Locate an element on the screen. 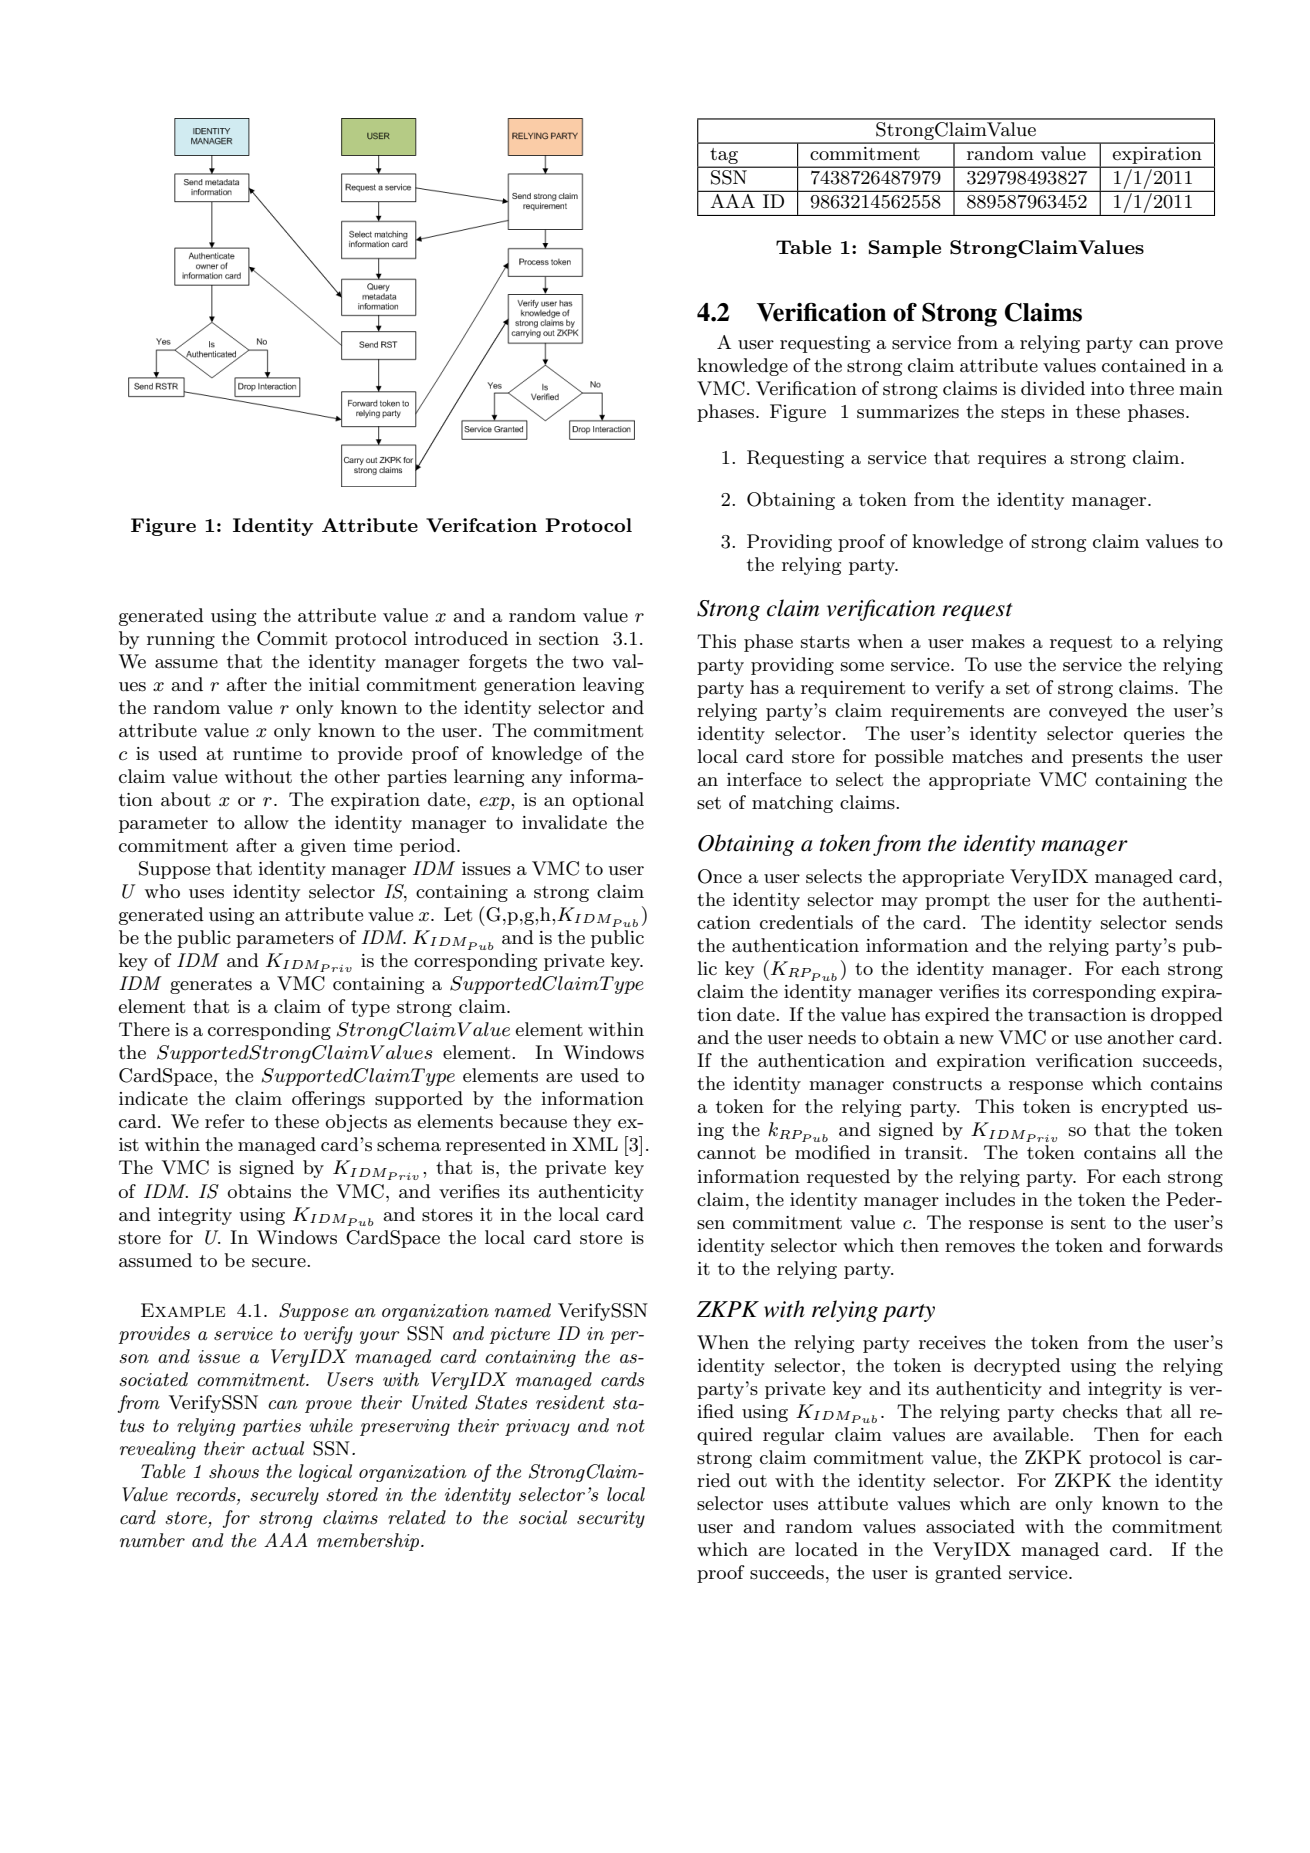 This screenshot has width=1310, height=1853. Sample is located at coordinates (905, 249).
